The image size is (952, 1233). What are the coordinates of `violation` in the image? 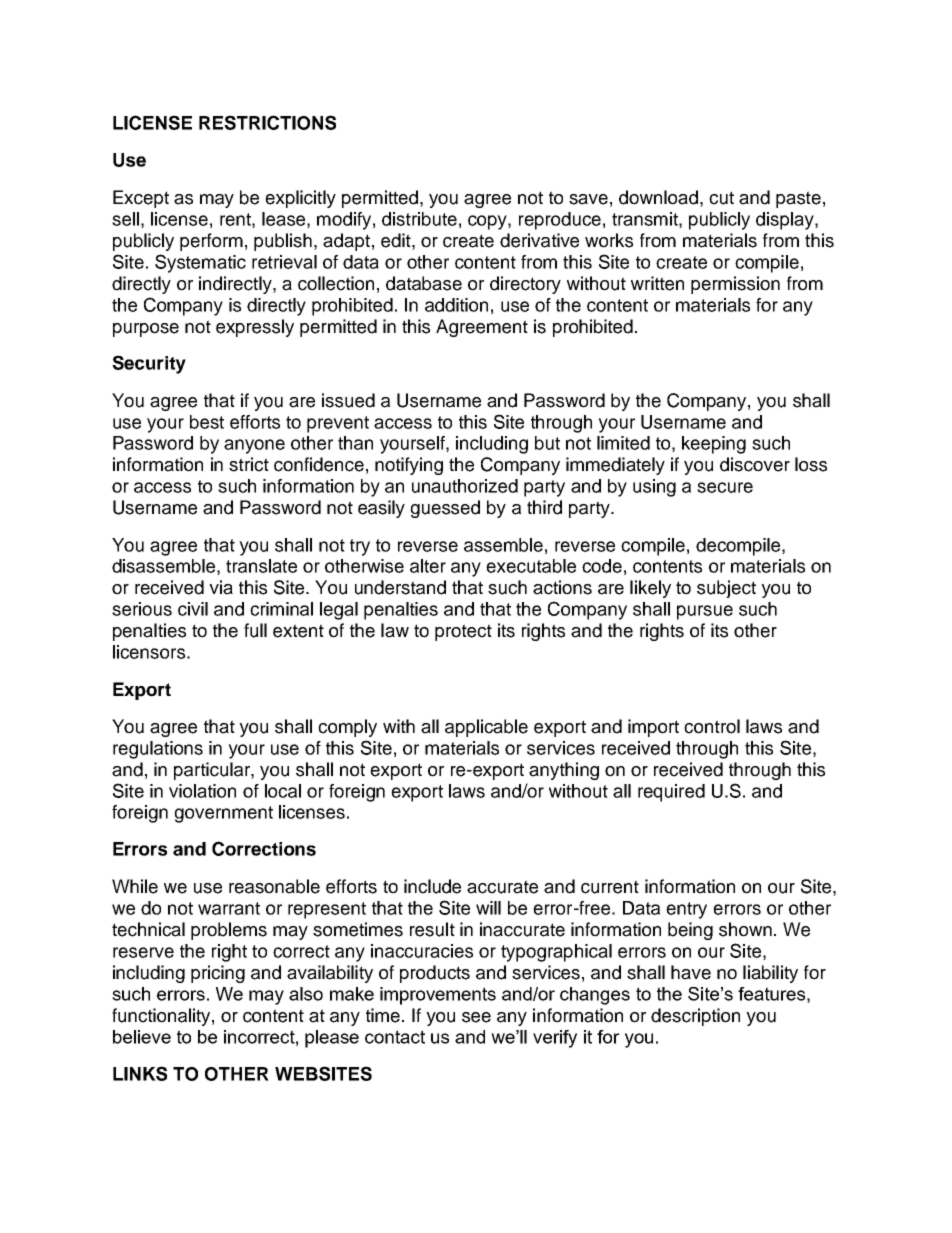 It's located at (202, 791).
